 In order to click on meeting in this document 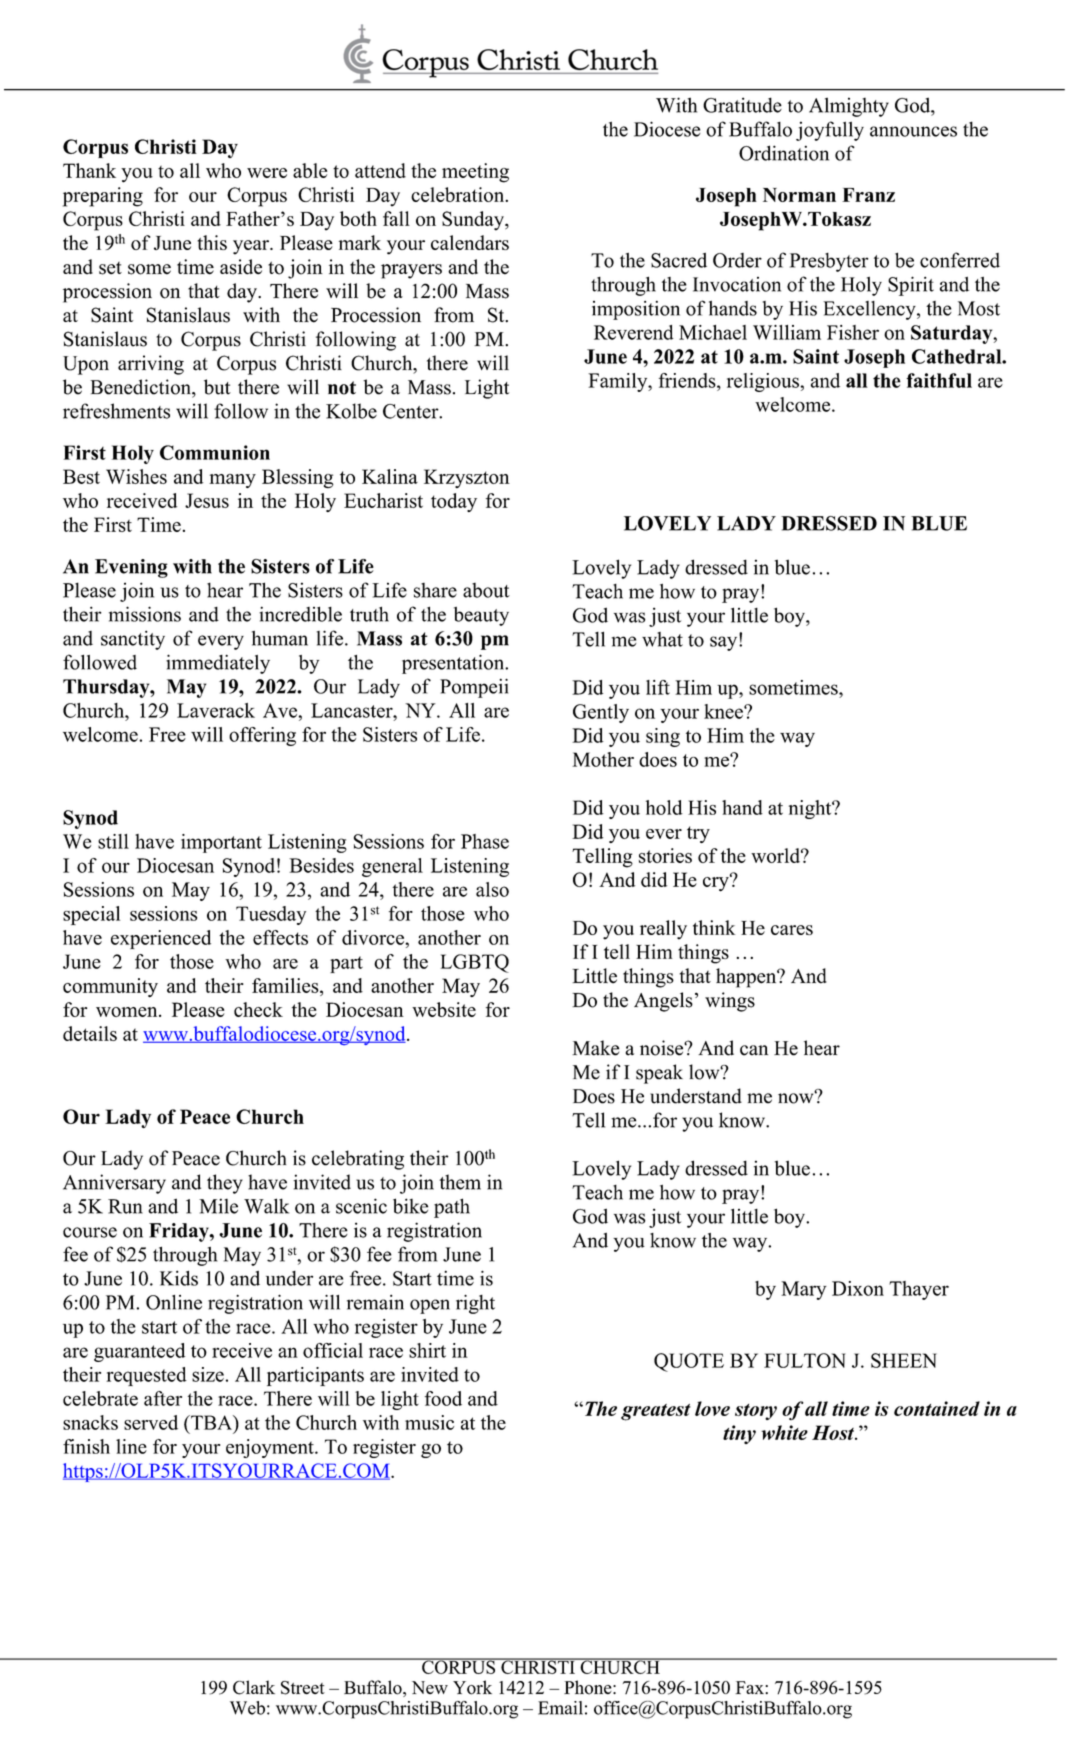, I will do `click(475, 173)`.
